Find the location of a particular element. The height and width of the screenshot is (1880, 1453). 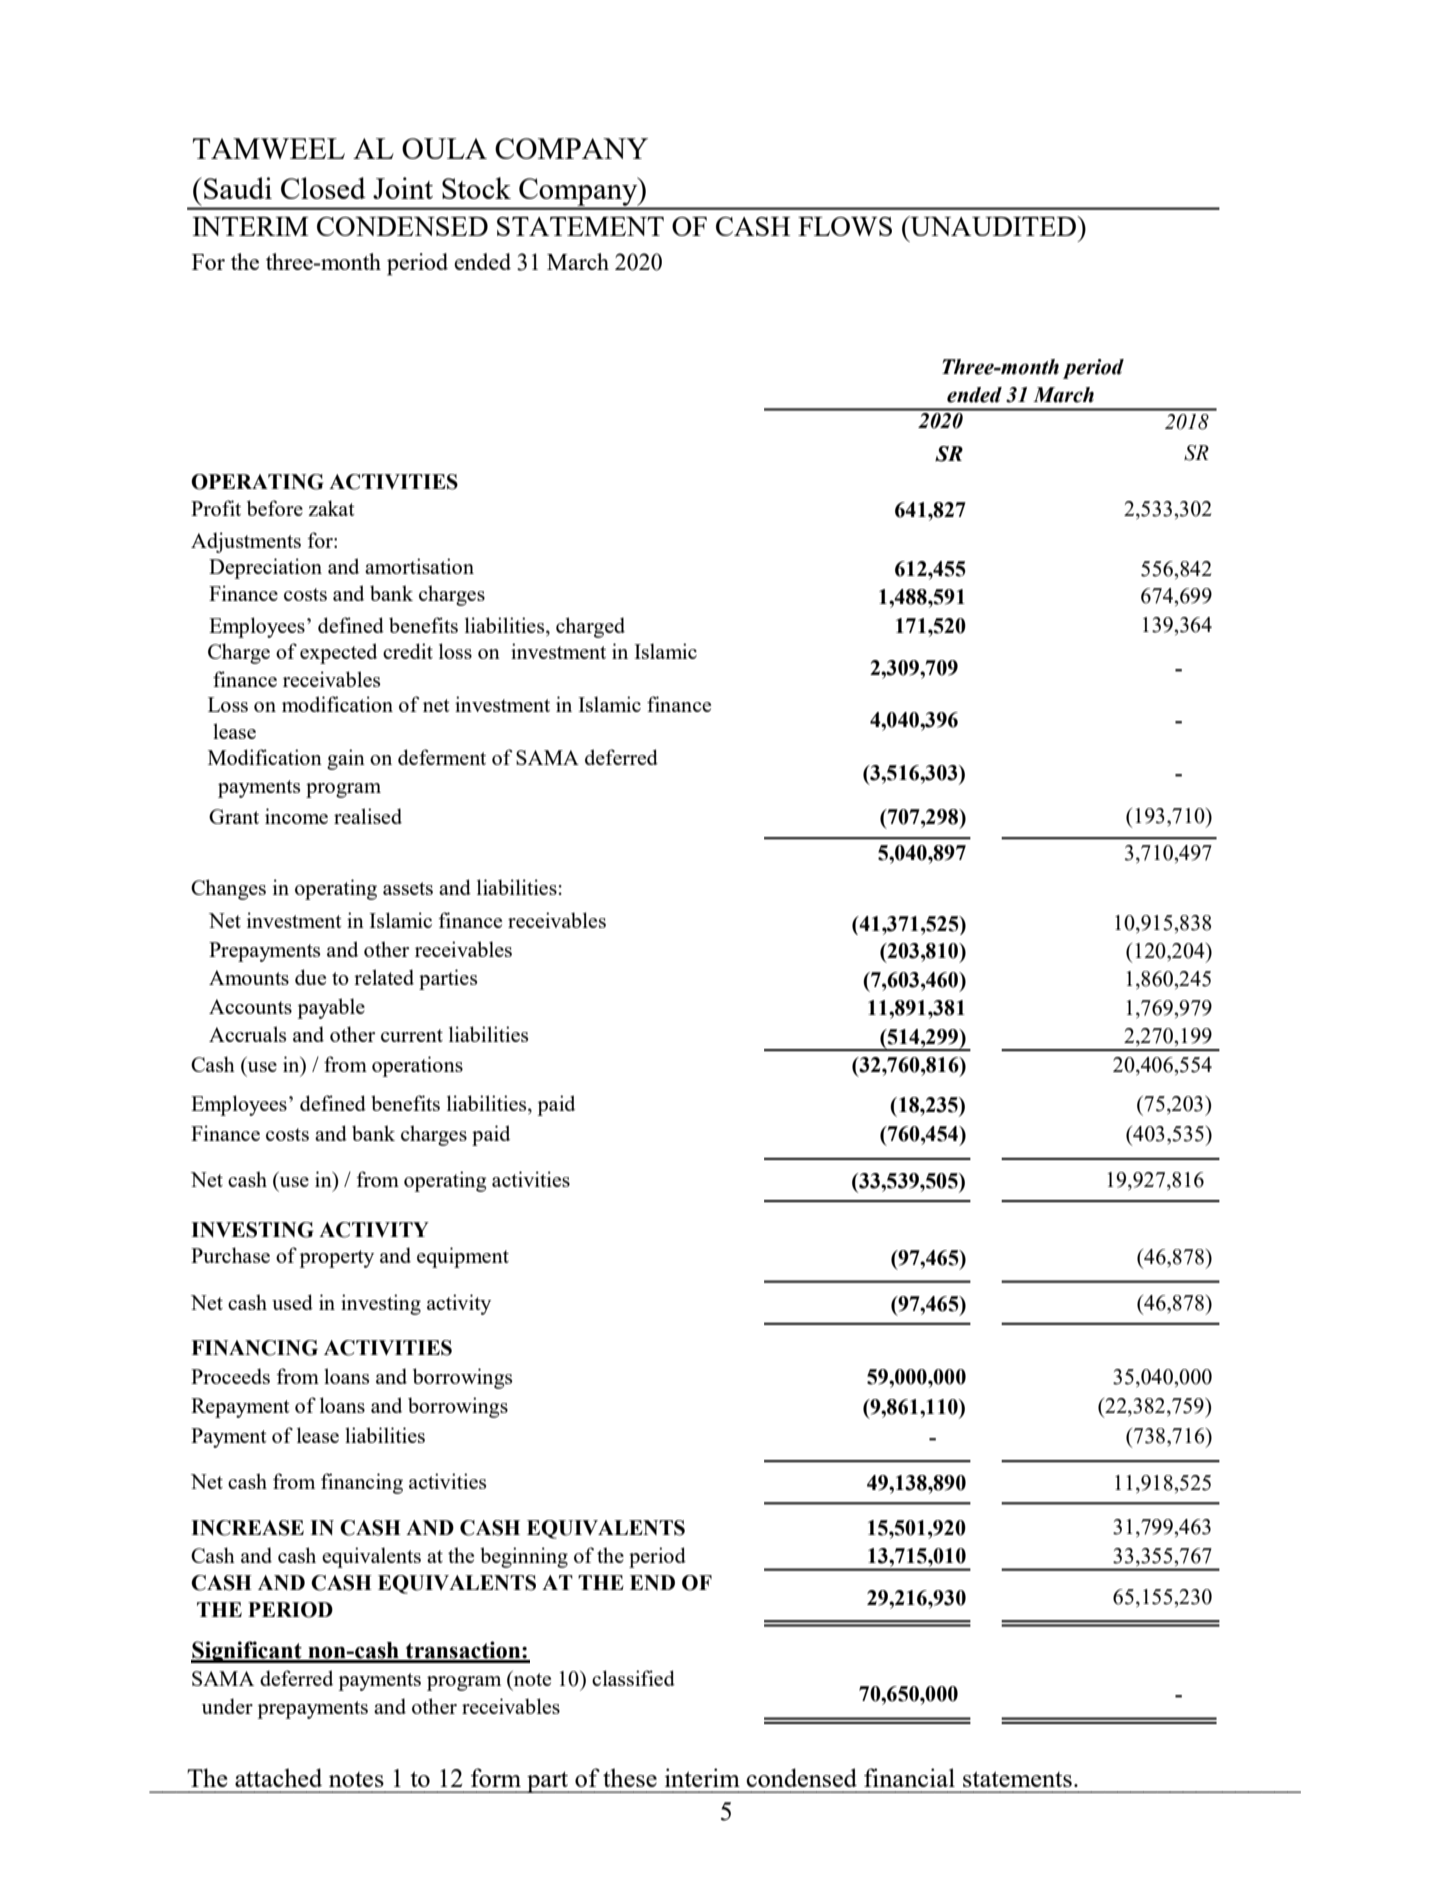

gain is located at coordinates (346, 759).
